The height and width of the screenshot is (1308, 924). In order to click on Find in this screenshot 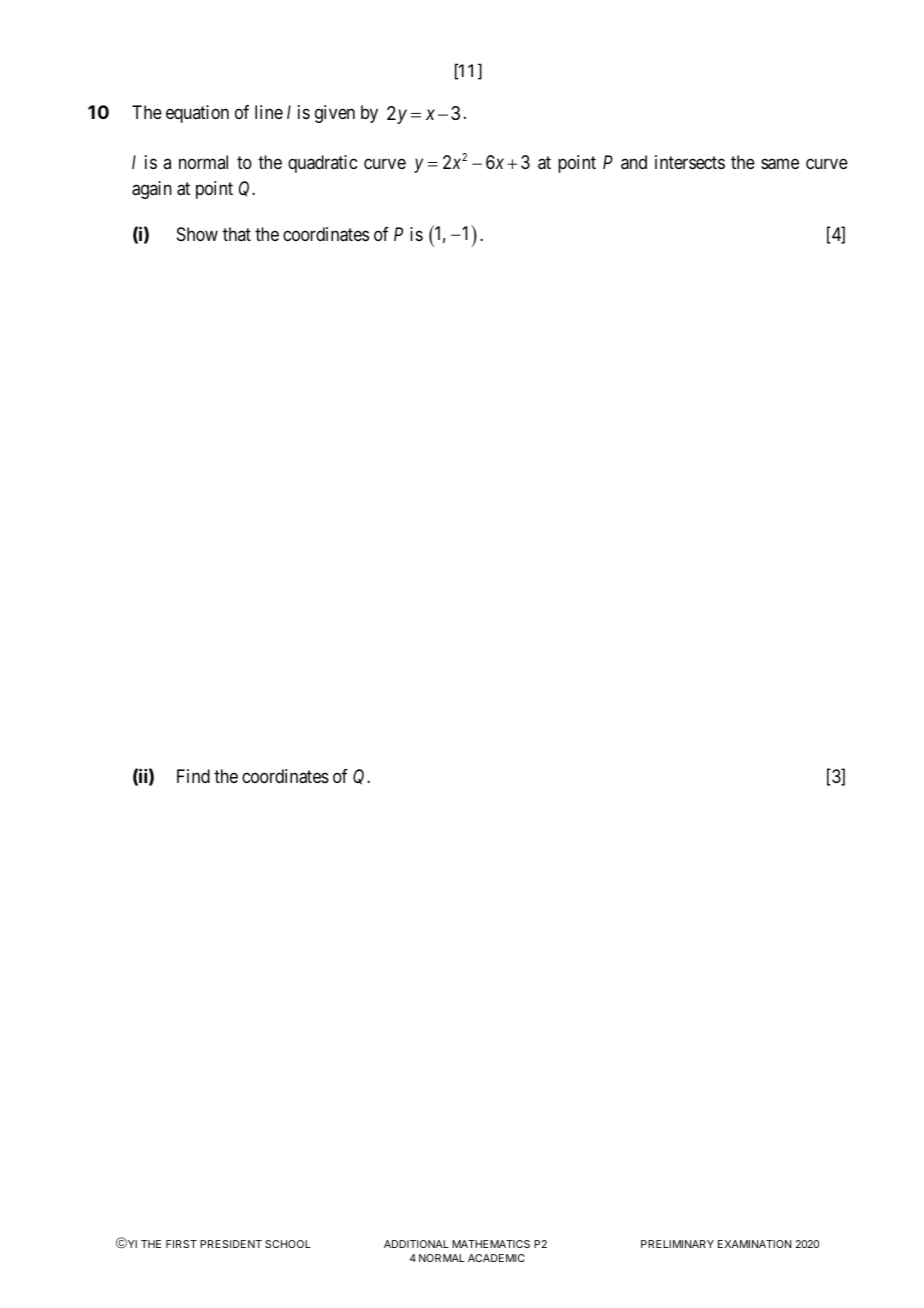, I will do `click(193, 776)`.
